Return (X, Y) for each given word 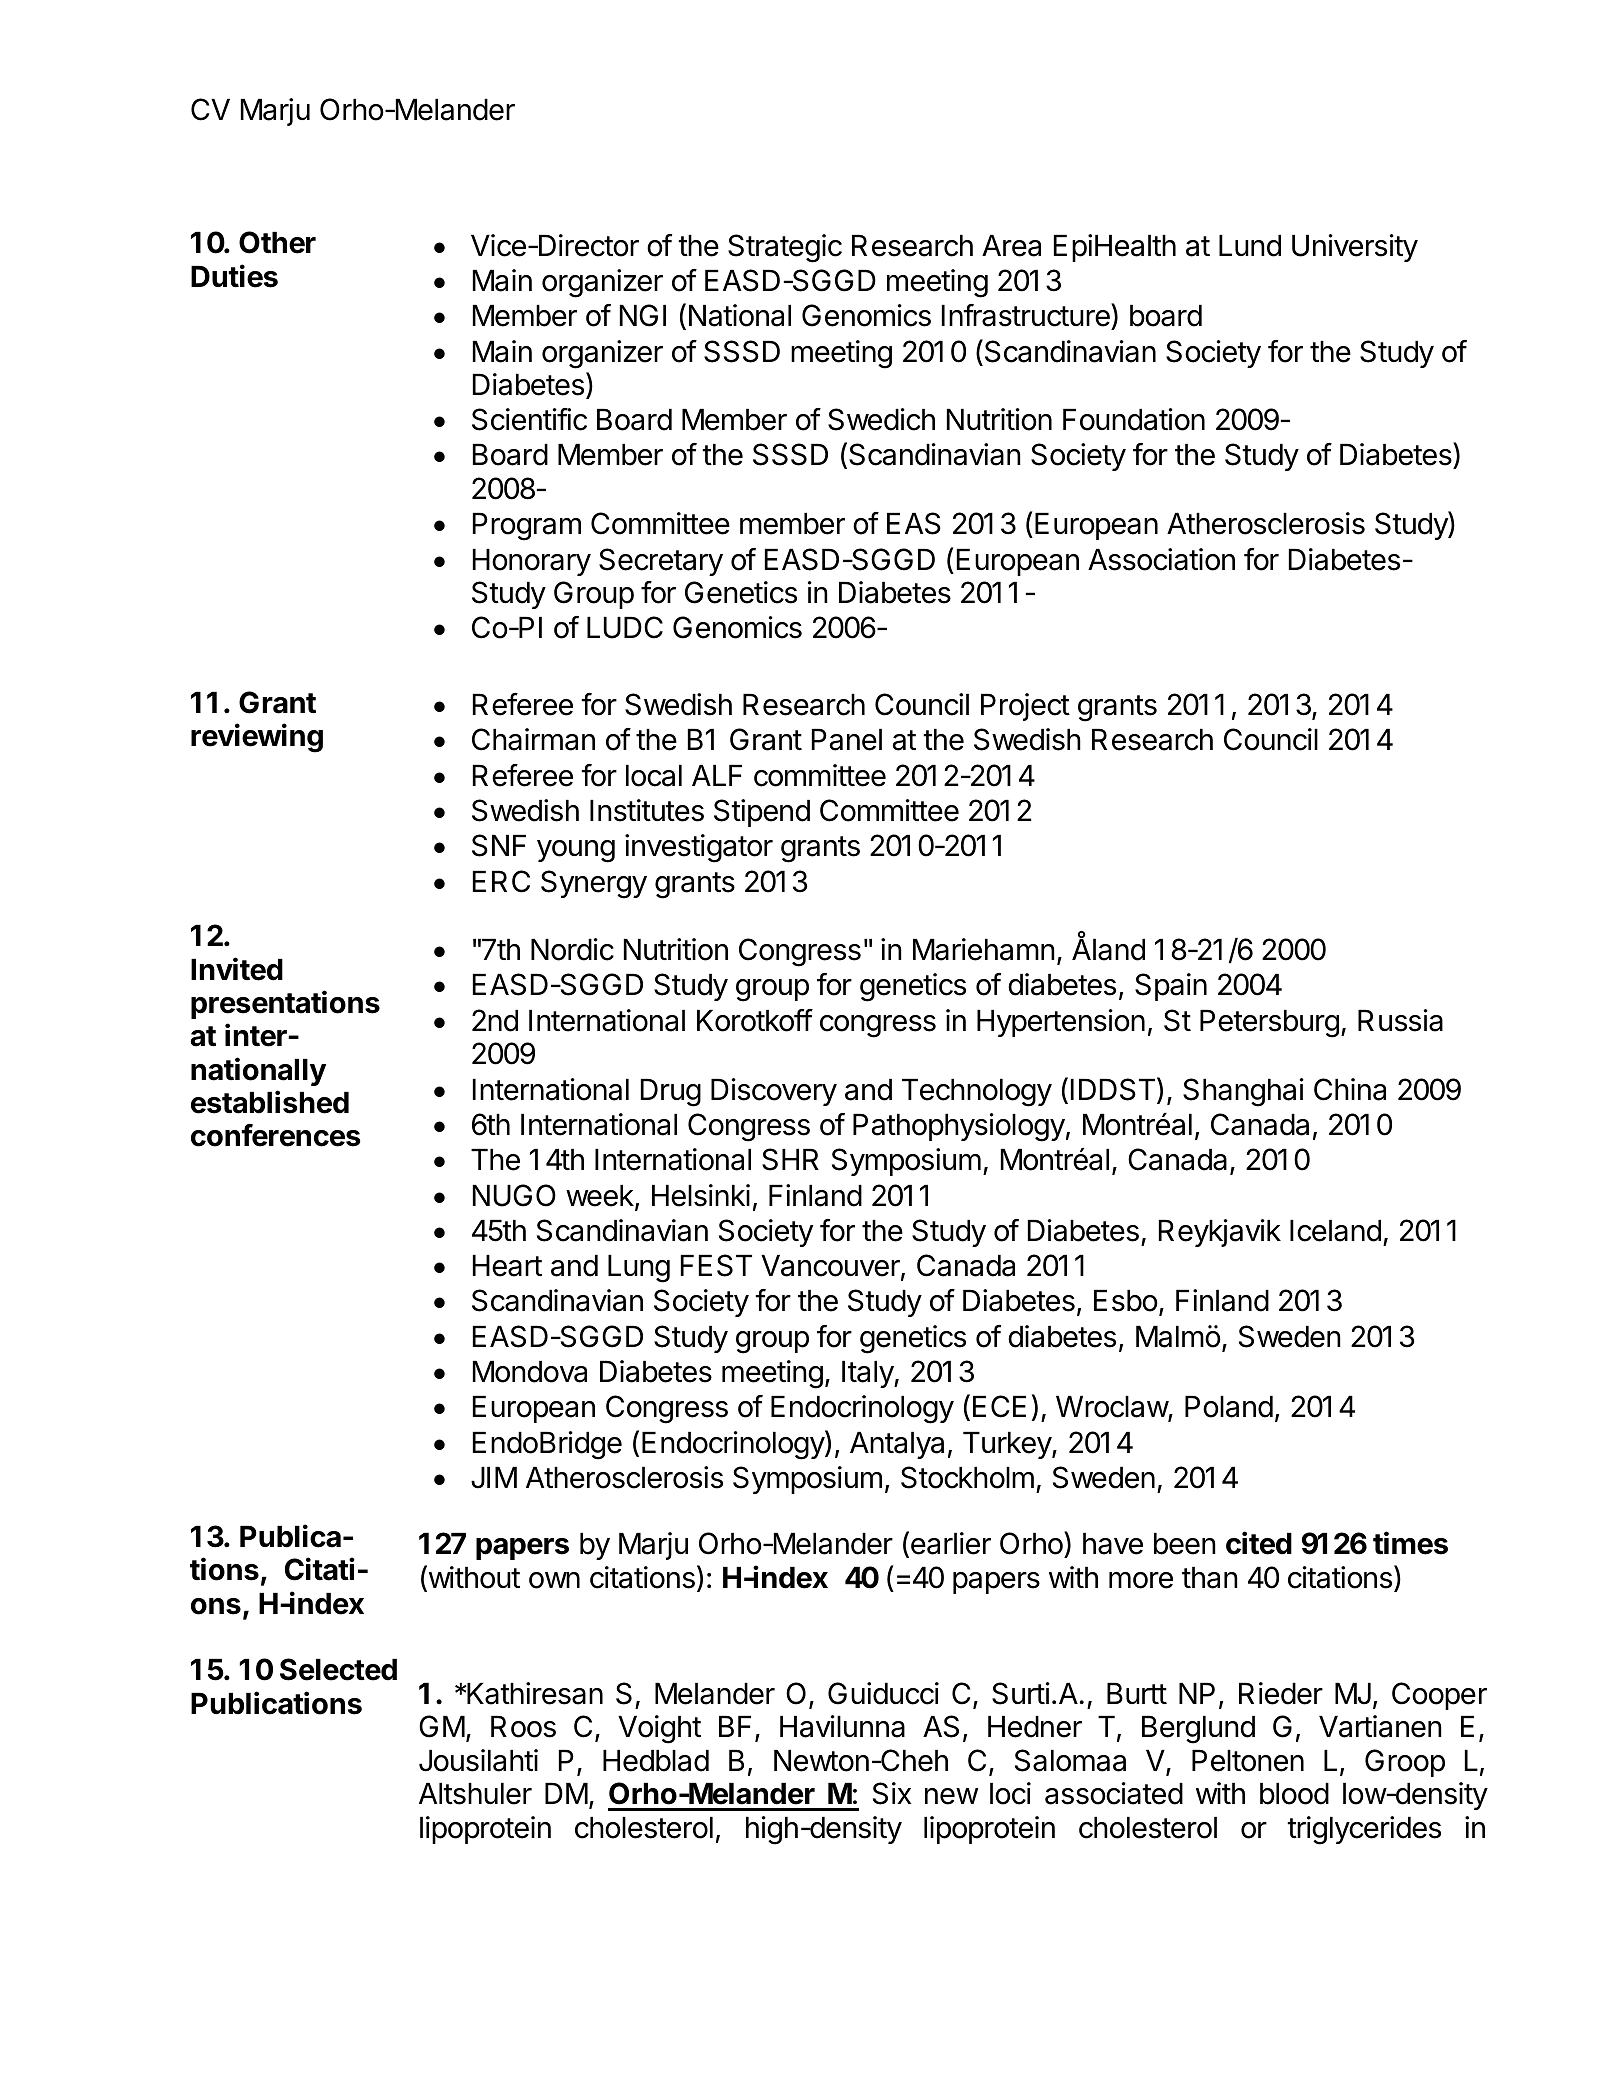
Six (892, 1793)
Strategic (785, 248)
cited (1259, 1543)
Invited (237, 969)
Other (277, 242)
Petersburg (1269, 1024)
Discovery (774, 1092)
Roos (523, 1727)
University (1355, 248)
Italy (868, 1374)
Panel (847, 740)
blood (1294, 1794)
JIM (494, 1478)
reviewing (257, 738)
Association (1161, 559)
